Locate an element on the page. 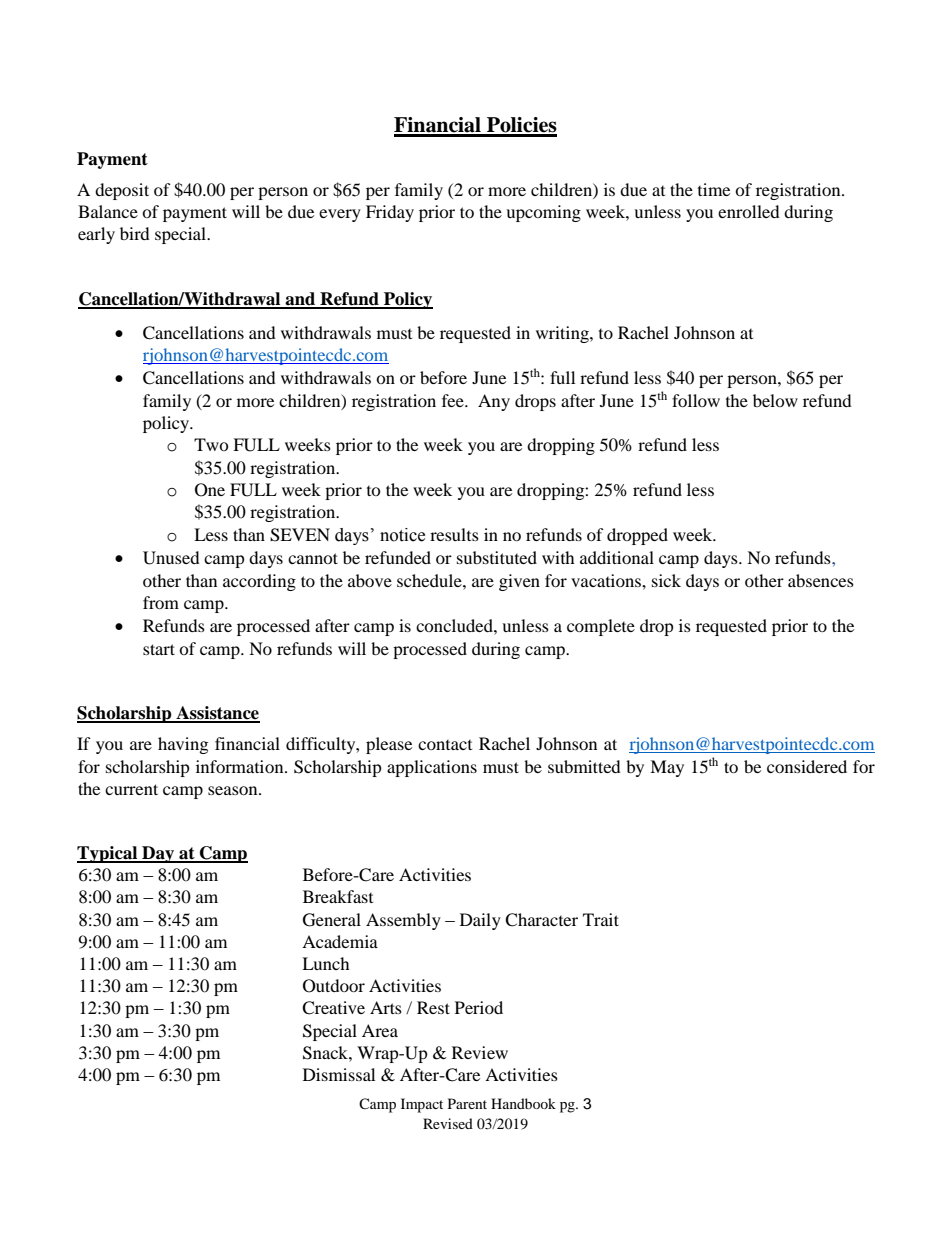  May is located at coordinates (667, 768).
